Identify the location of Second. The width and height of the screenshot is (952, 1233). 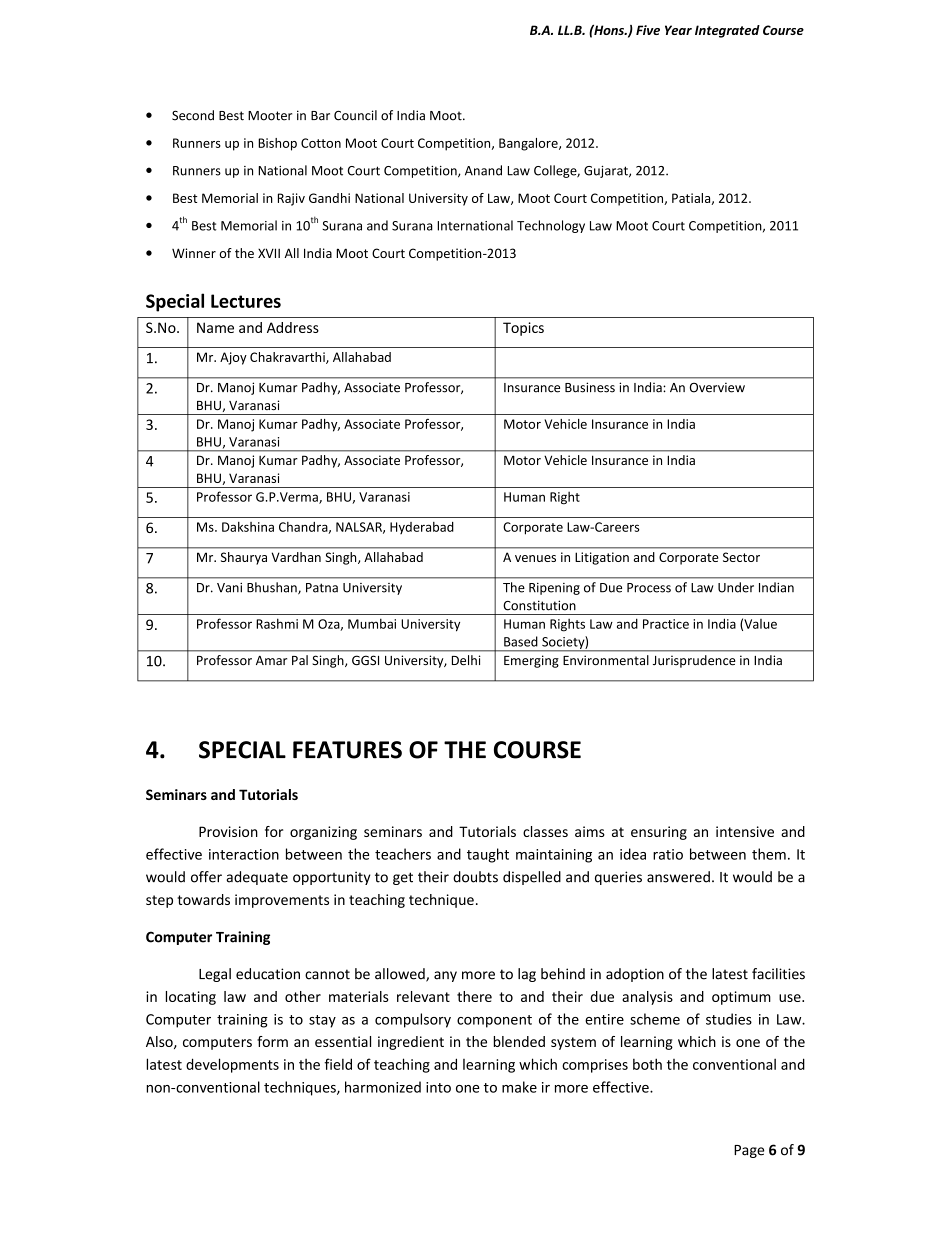
(193, 115).
